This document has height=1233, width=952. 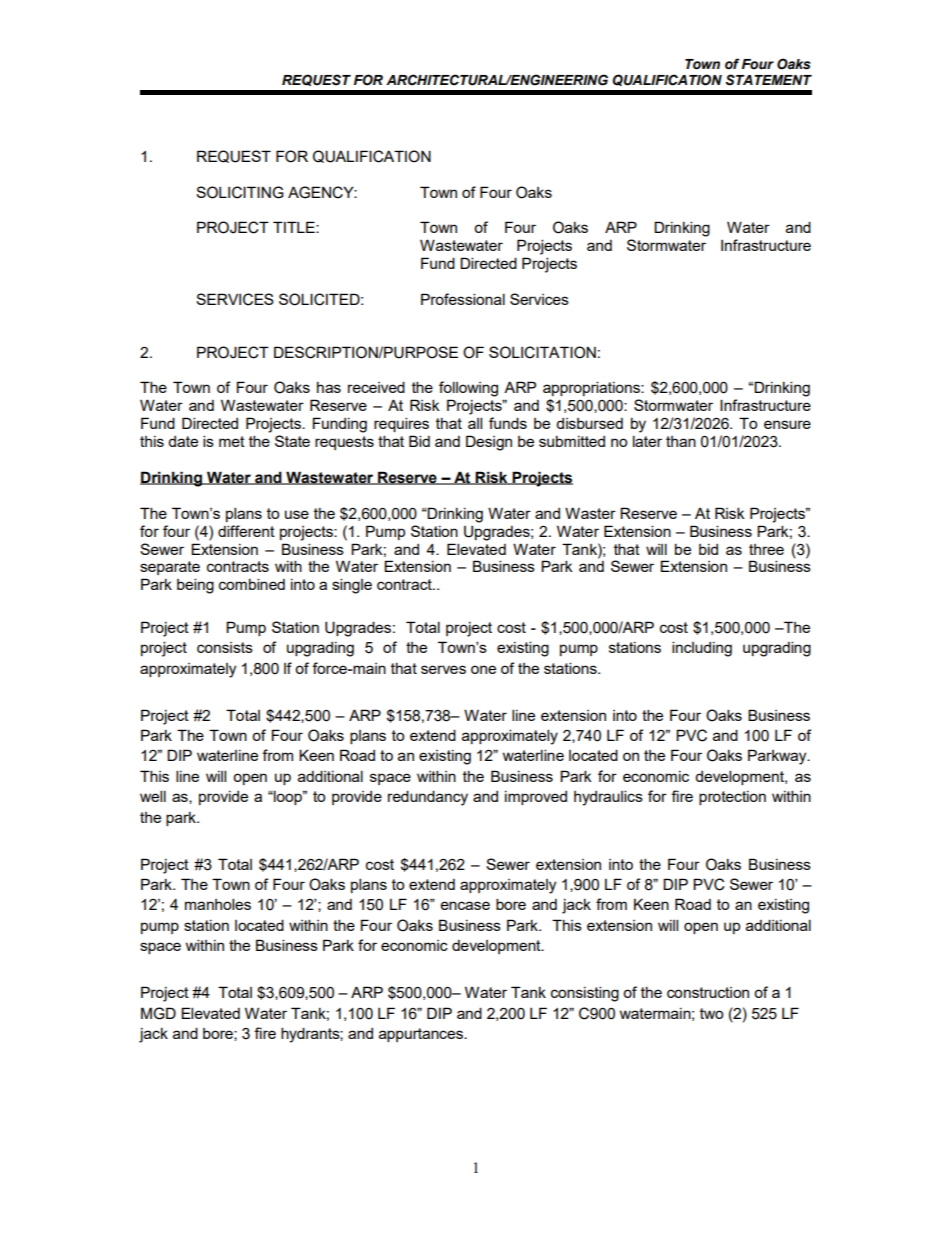 I want to click on consisting, so click(x=585, y=994).
